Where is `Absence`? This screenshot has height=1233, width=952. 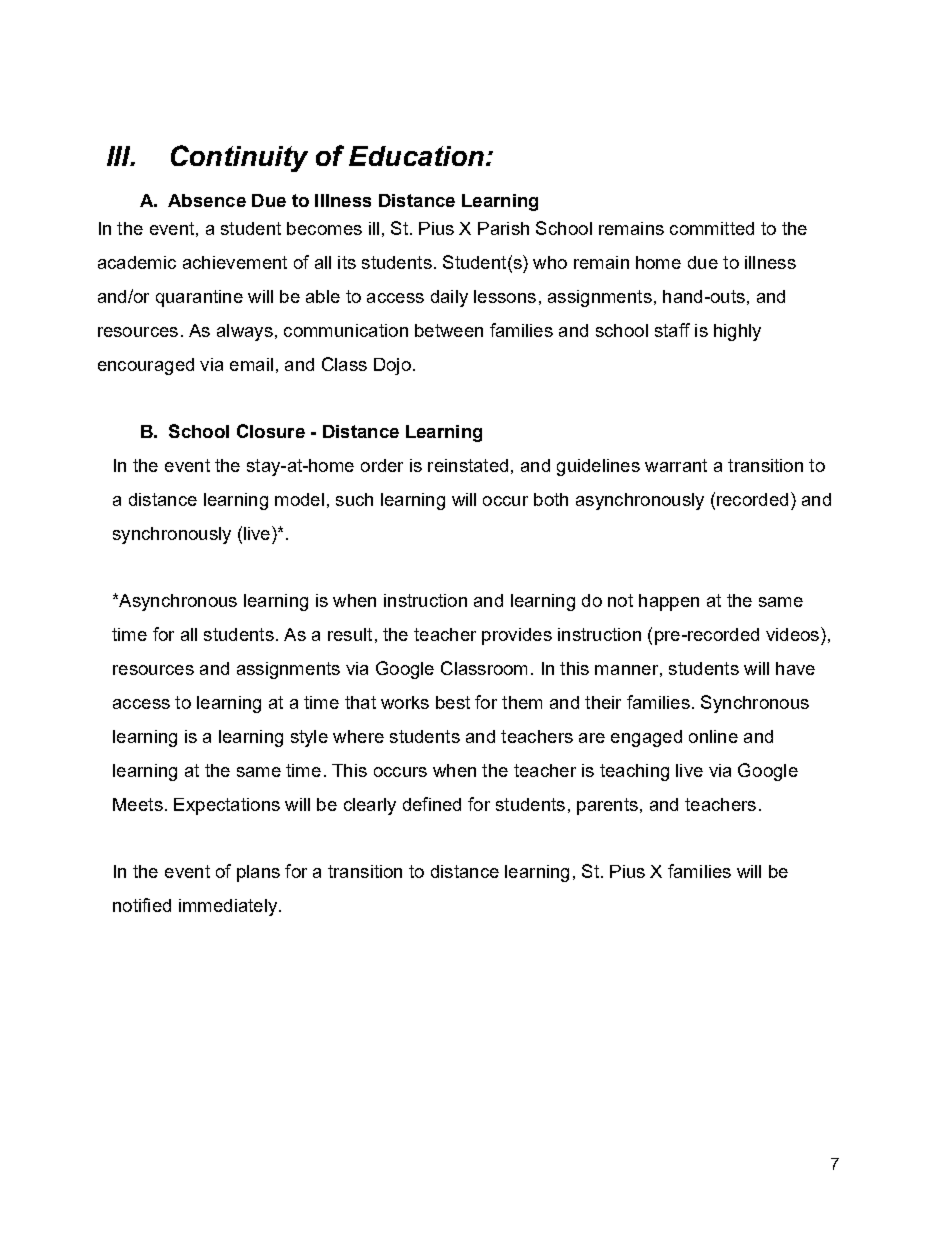
Absence is located at coordinates (207, 200).
